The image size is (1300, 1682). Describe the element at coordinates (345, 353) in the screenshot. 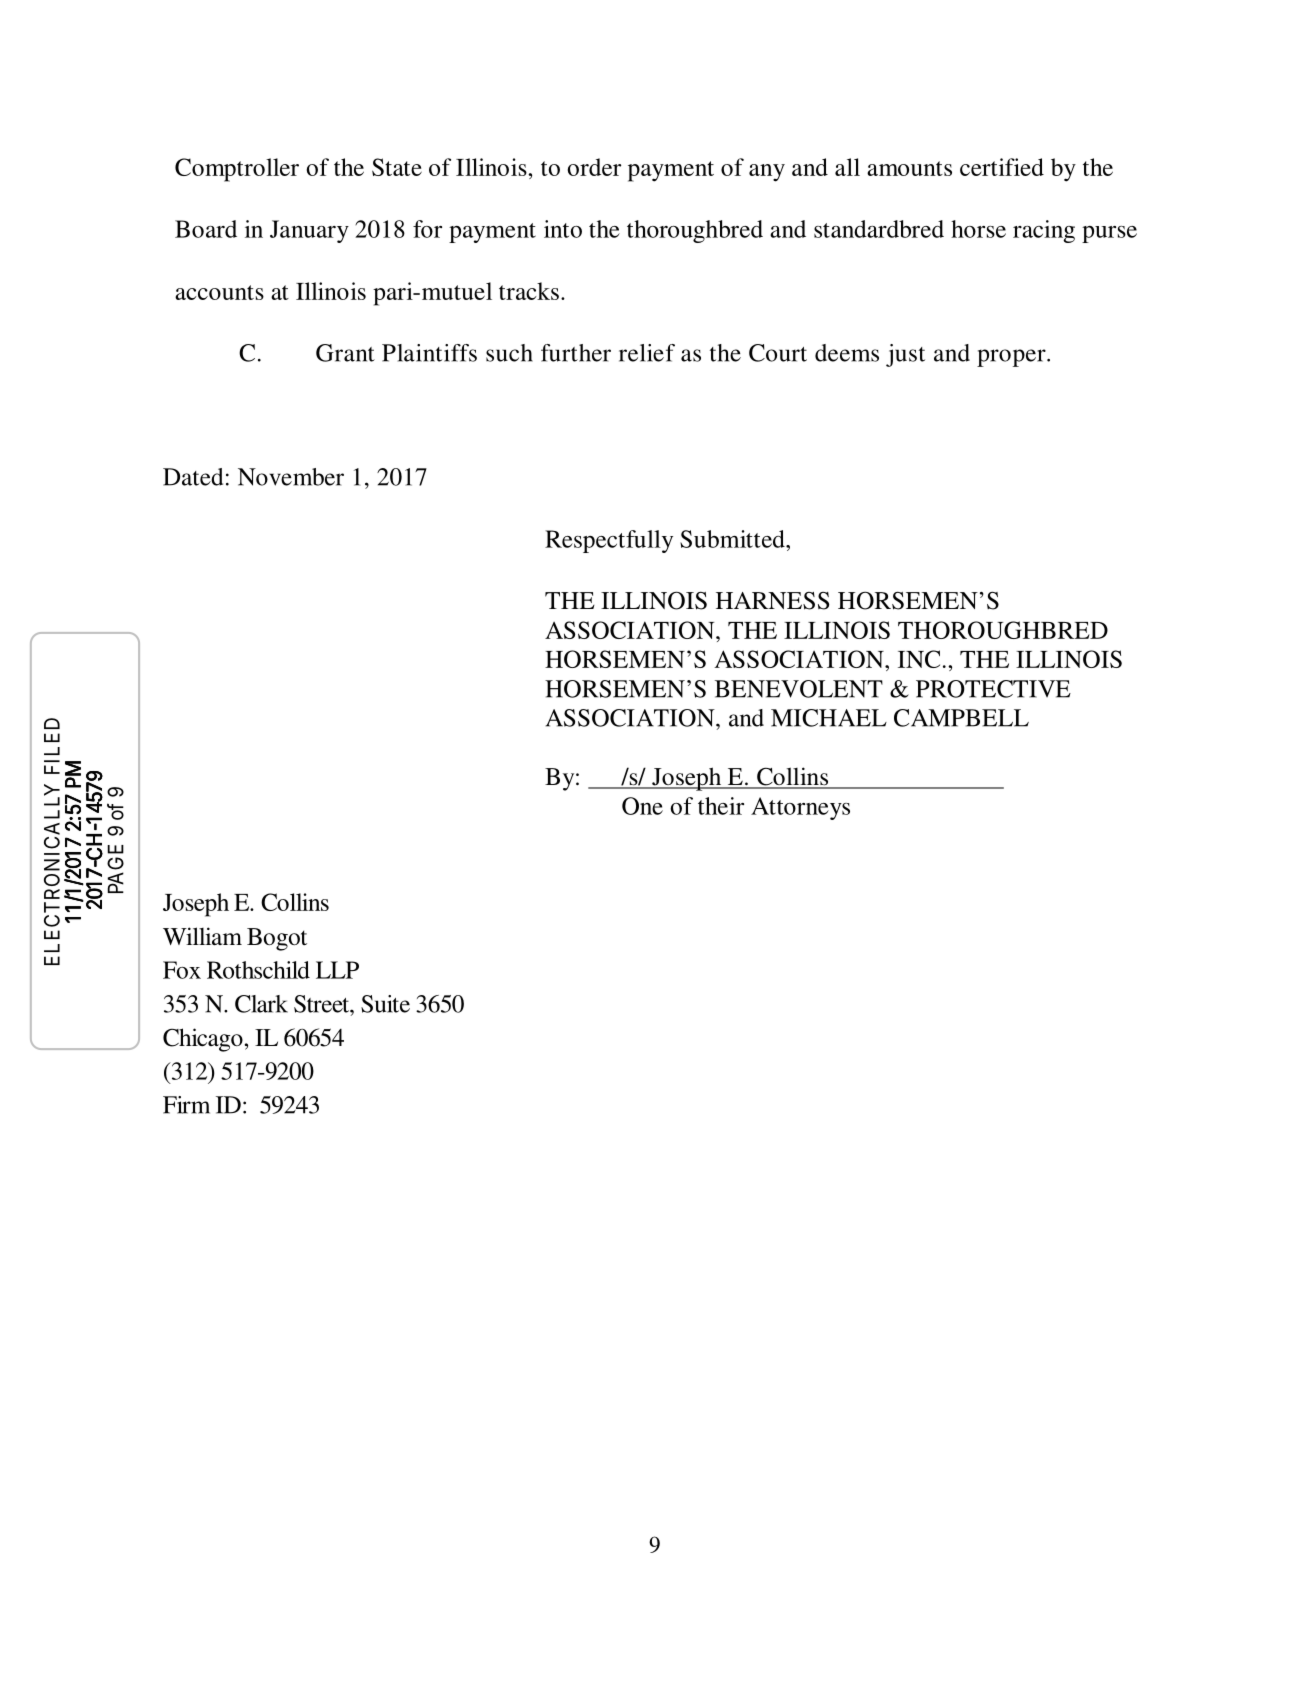

I see `Grant` at that location.
